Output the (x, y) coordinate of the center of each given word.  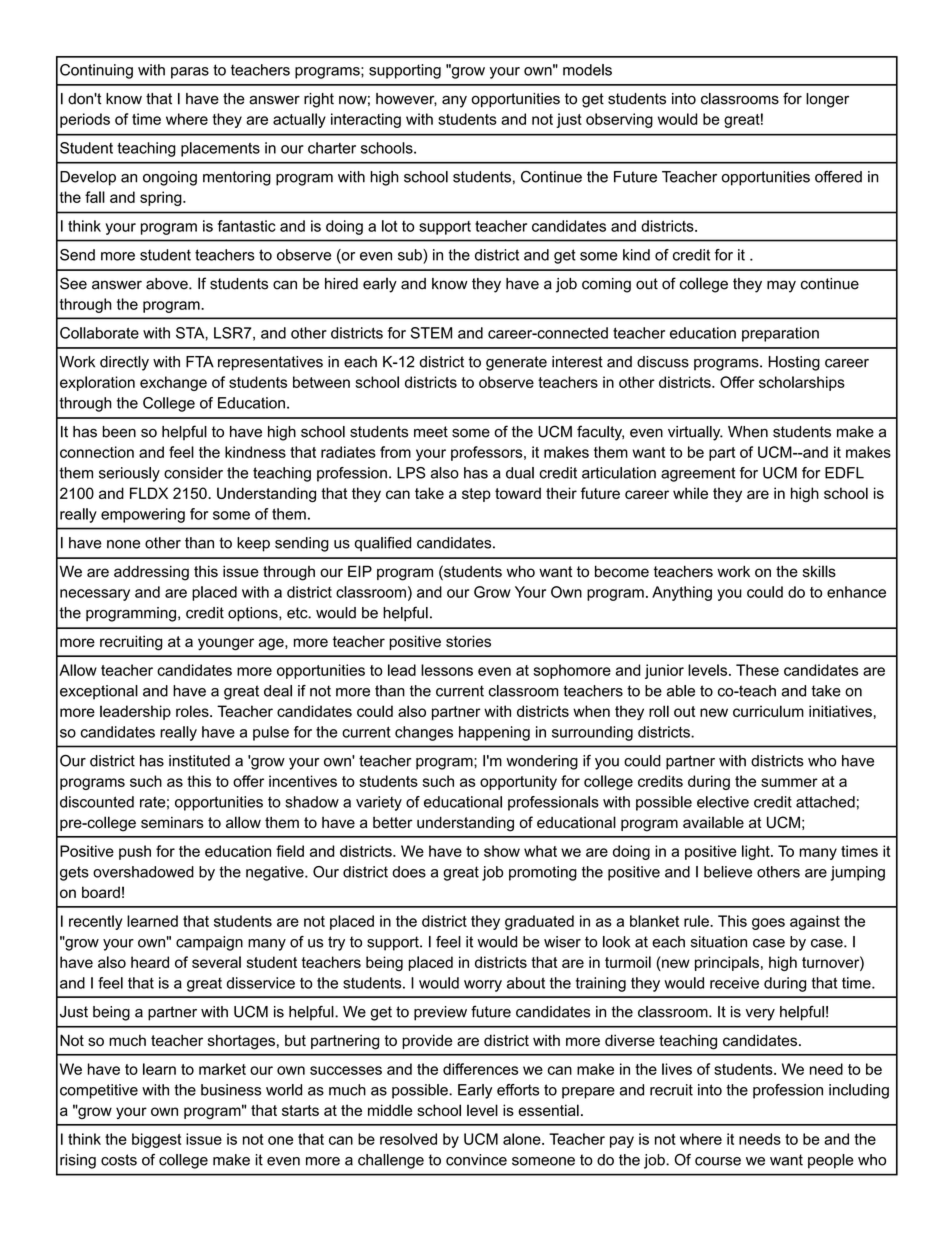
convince (476, 1160)
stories (468, 641)
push (135, 852)
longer (827, 100)
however (406, 99)
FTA (200, 362)
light (757, 852)
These (757, 670)
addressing (151, 573)
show (502, 851)
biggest (156, 1140)
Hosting (794, 363)
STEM (431, 333)
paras (190, 73)
